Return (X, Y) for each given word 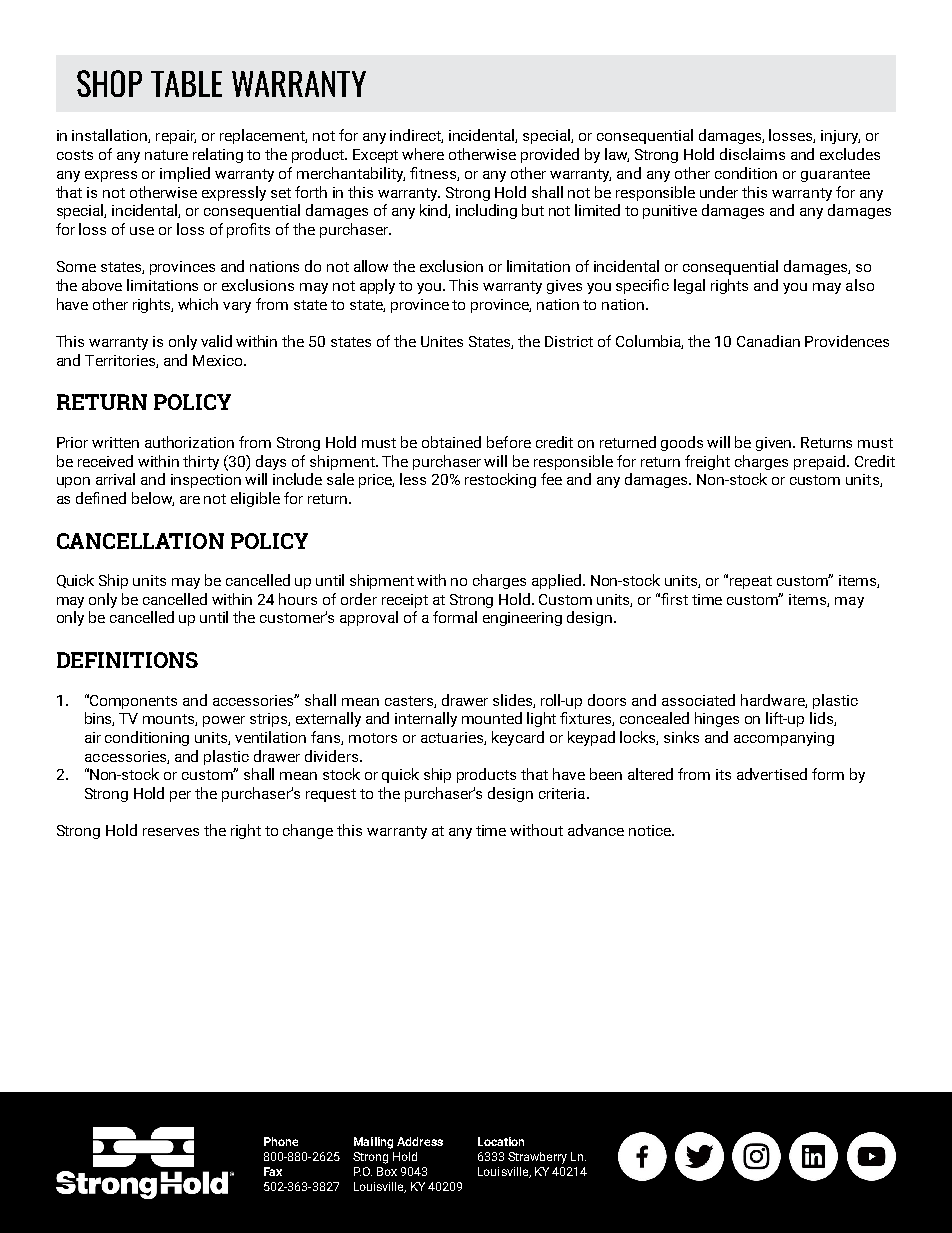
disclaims (752, 154)
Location (501, 1141)
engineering (522, 619)
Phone (281, 1141)
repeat (751, 582)
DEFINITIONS (127, 660)
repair (176, 137)
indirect (416, 136)
